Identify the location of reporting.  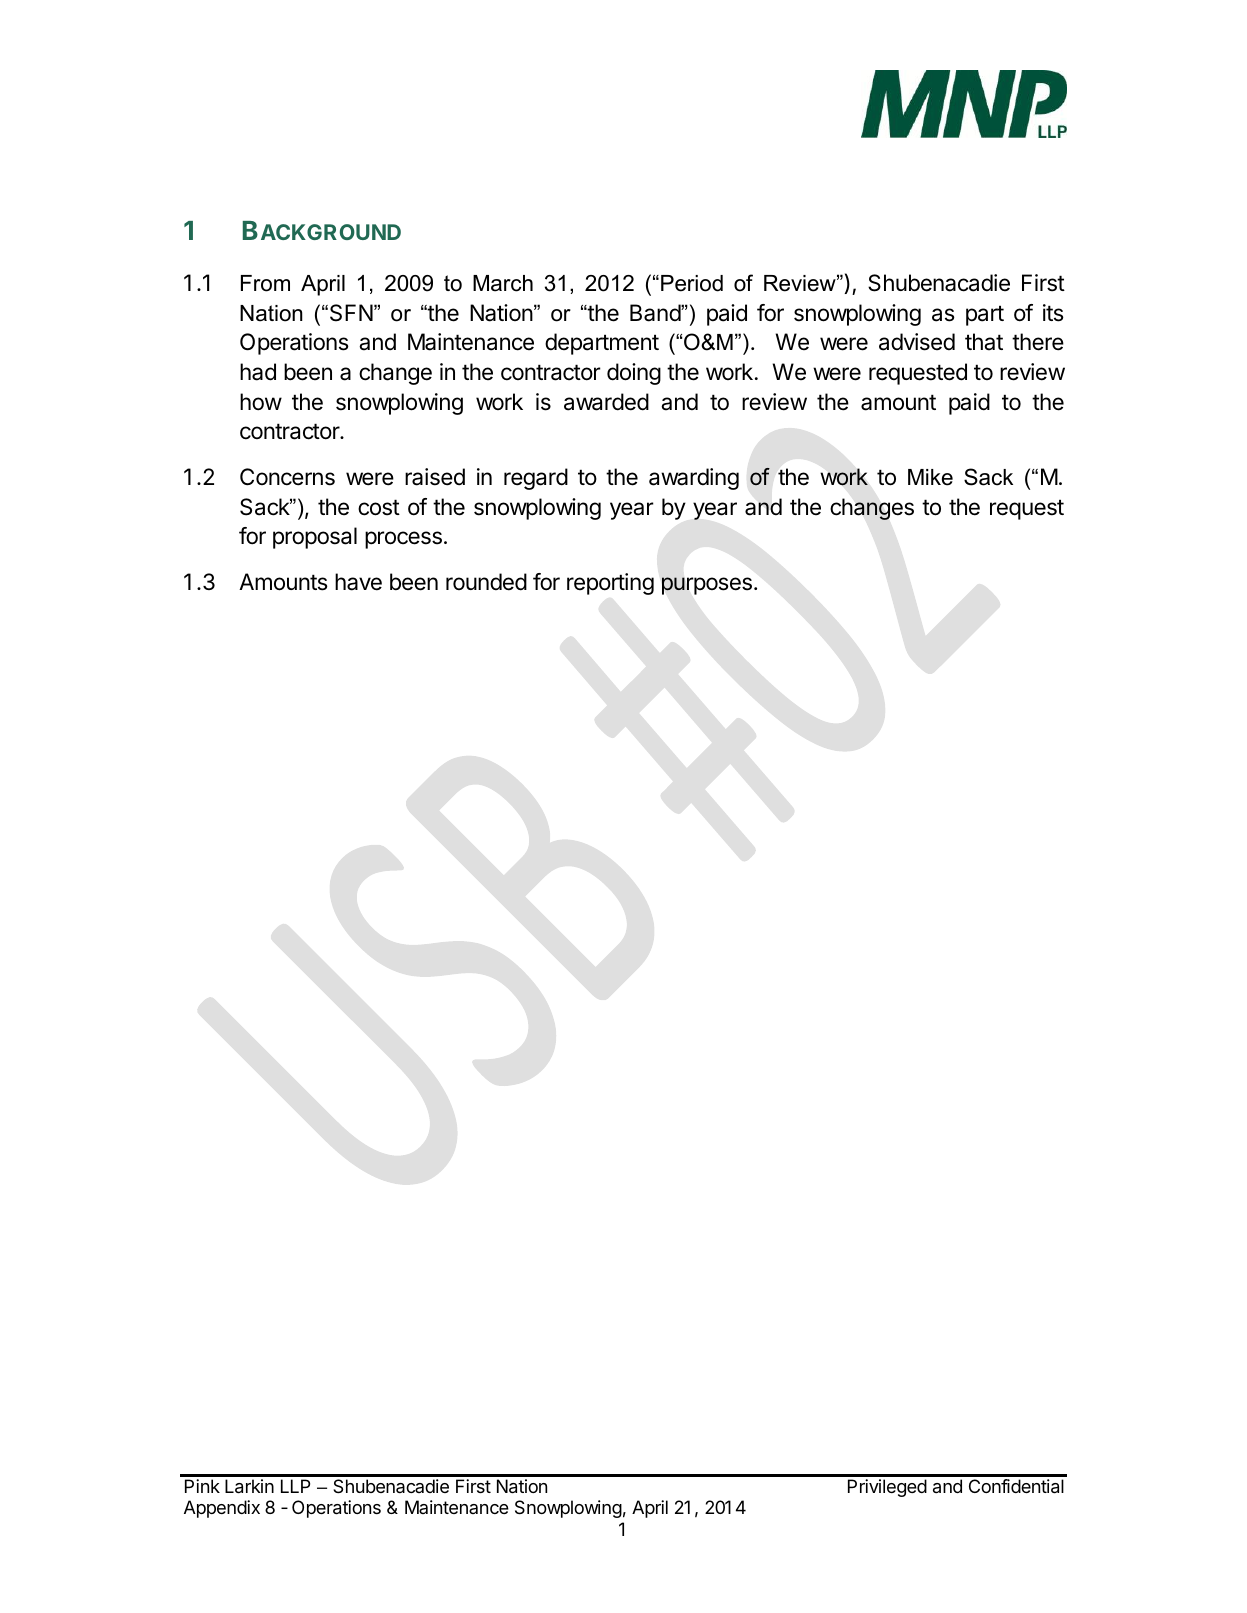
(610, 584).
